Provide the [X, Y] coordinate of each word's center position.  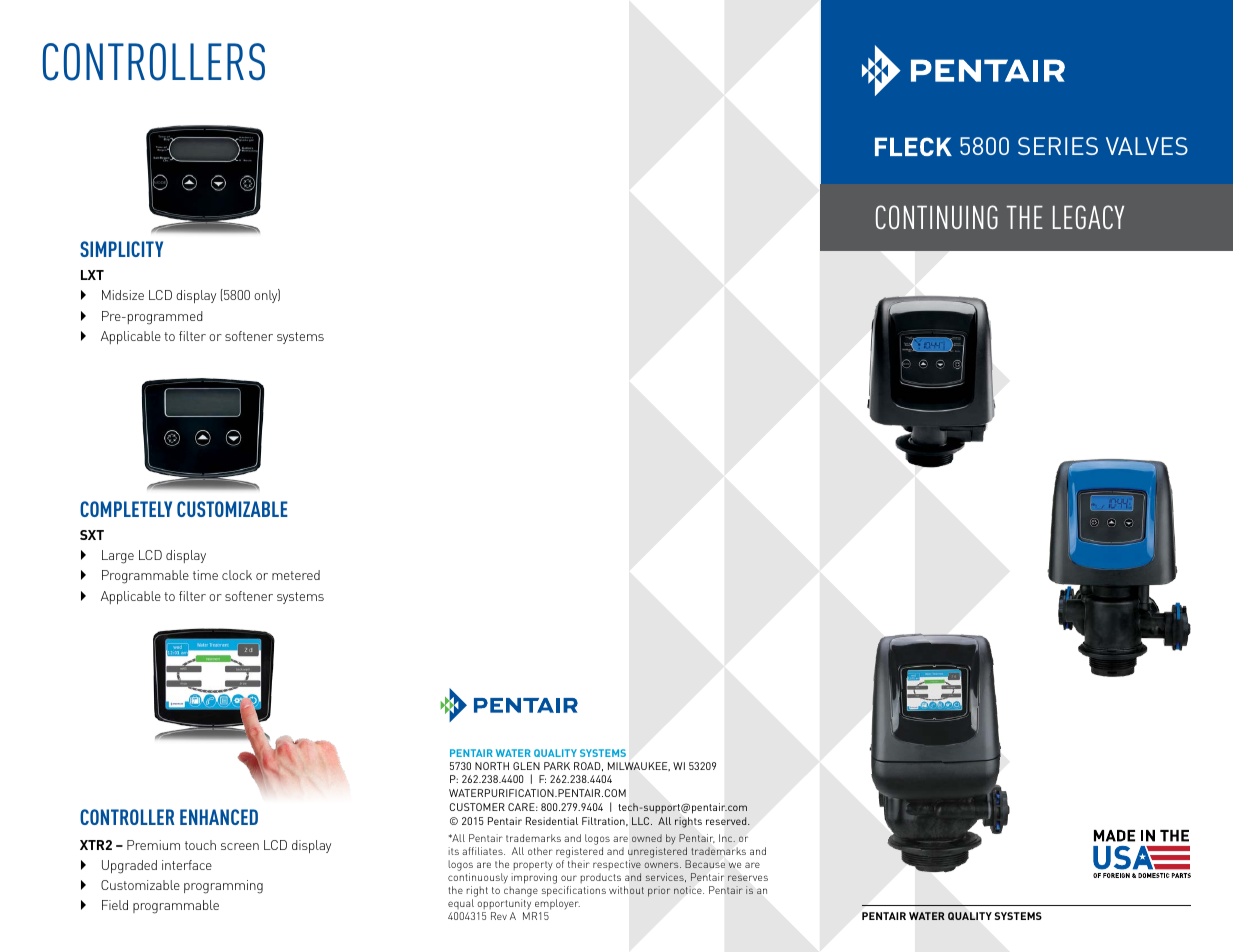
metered [296, 575]
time [205, 575]
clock [237, 575]
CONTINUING [937, 217]
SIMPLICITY [121, 249]
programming [223, 887]
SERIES [1058, 146]
